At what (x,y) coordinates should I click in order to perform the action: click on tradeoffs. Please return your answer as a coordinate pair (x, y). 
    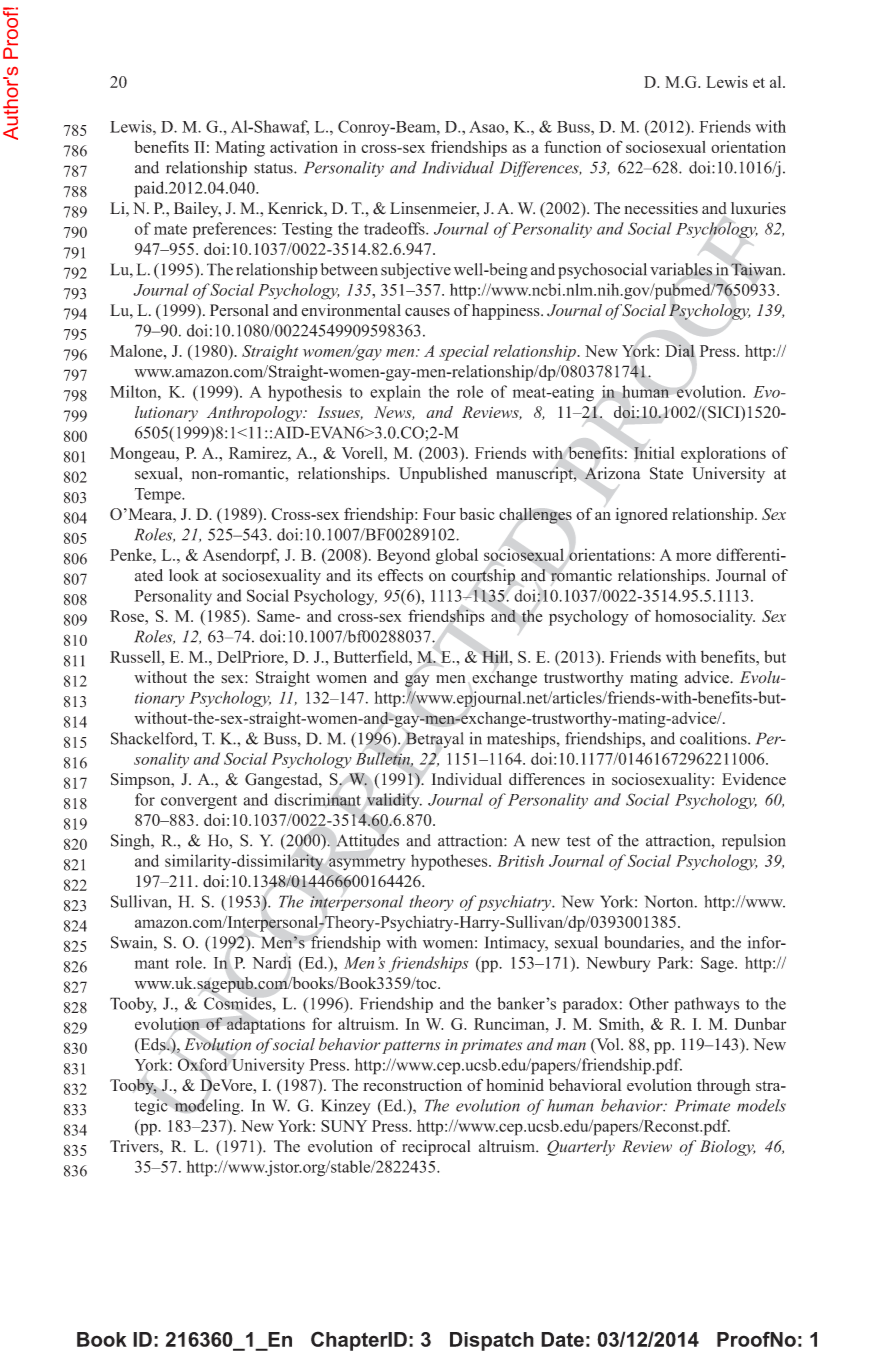
    Looking at the image, I should click on (395, 228).
